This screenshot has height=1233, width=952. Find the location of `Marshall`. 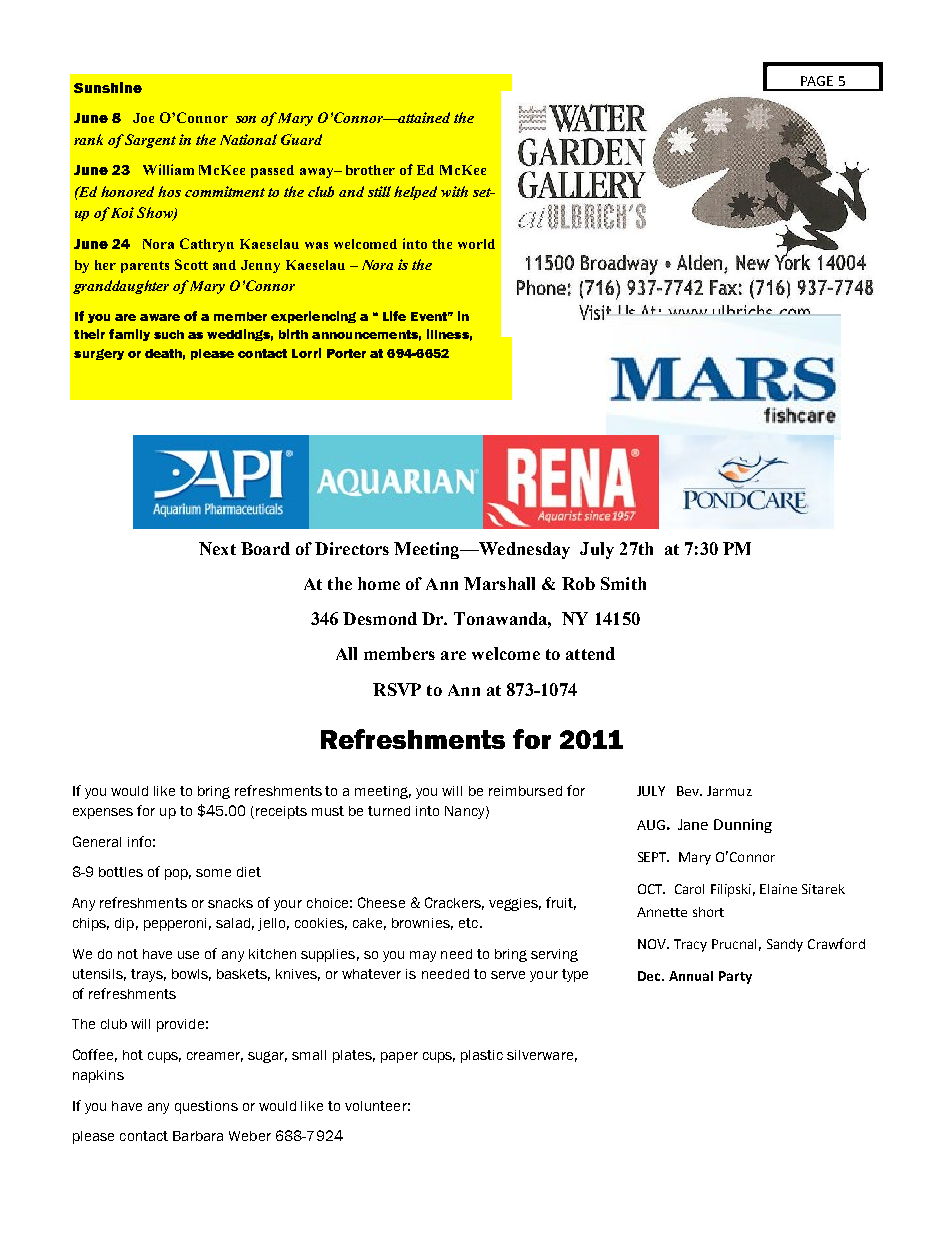

Marshall is located at coordinates (499, 583).
